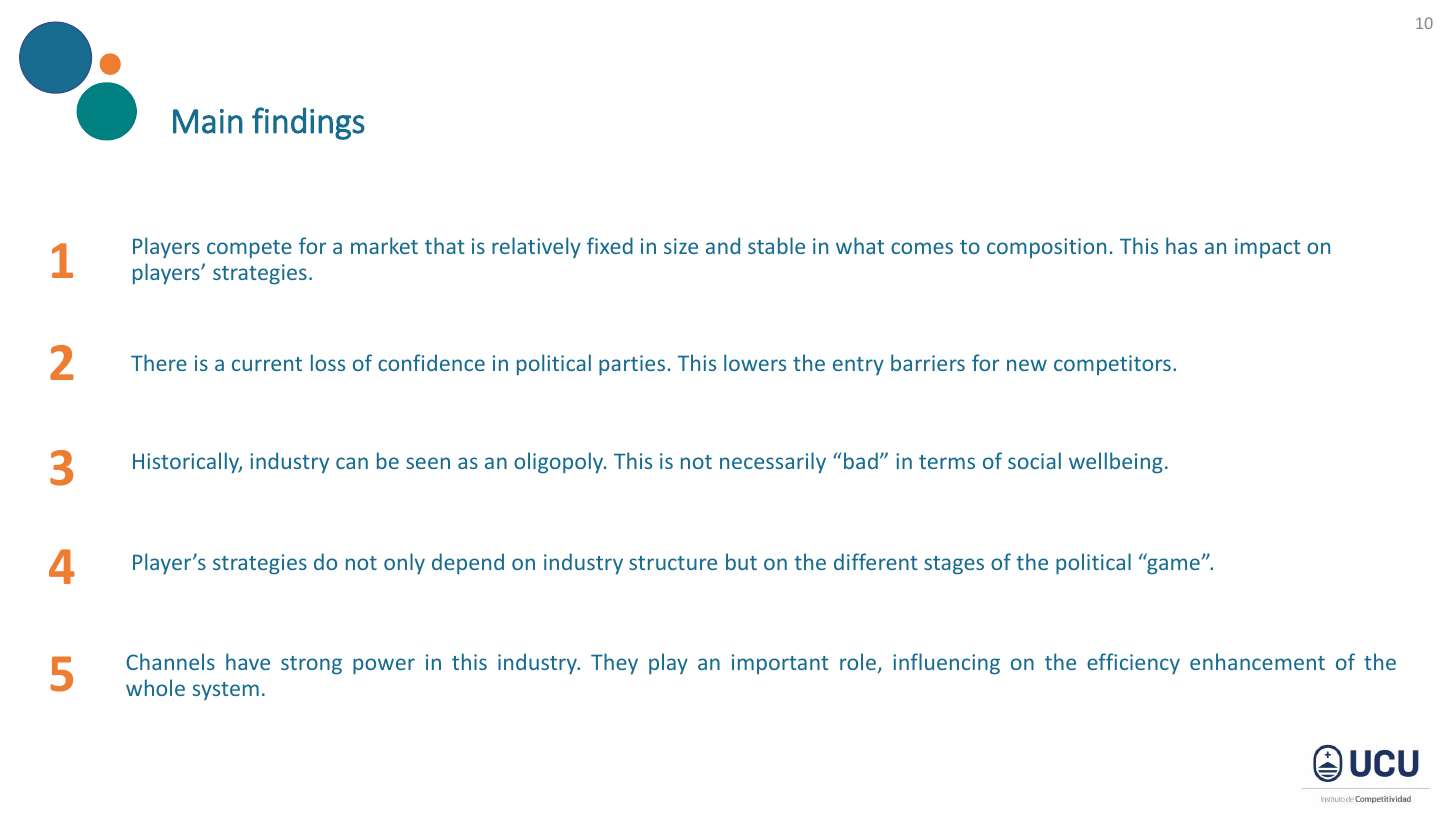 This page has width=1456, height=819. Describe the element at coordinates (780, 664) in the page. I see `important` at that location.
